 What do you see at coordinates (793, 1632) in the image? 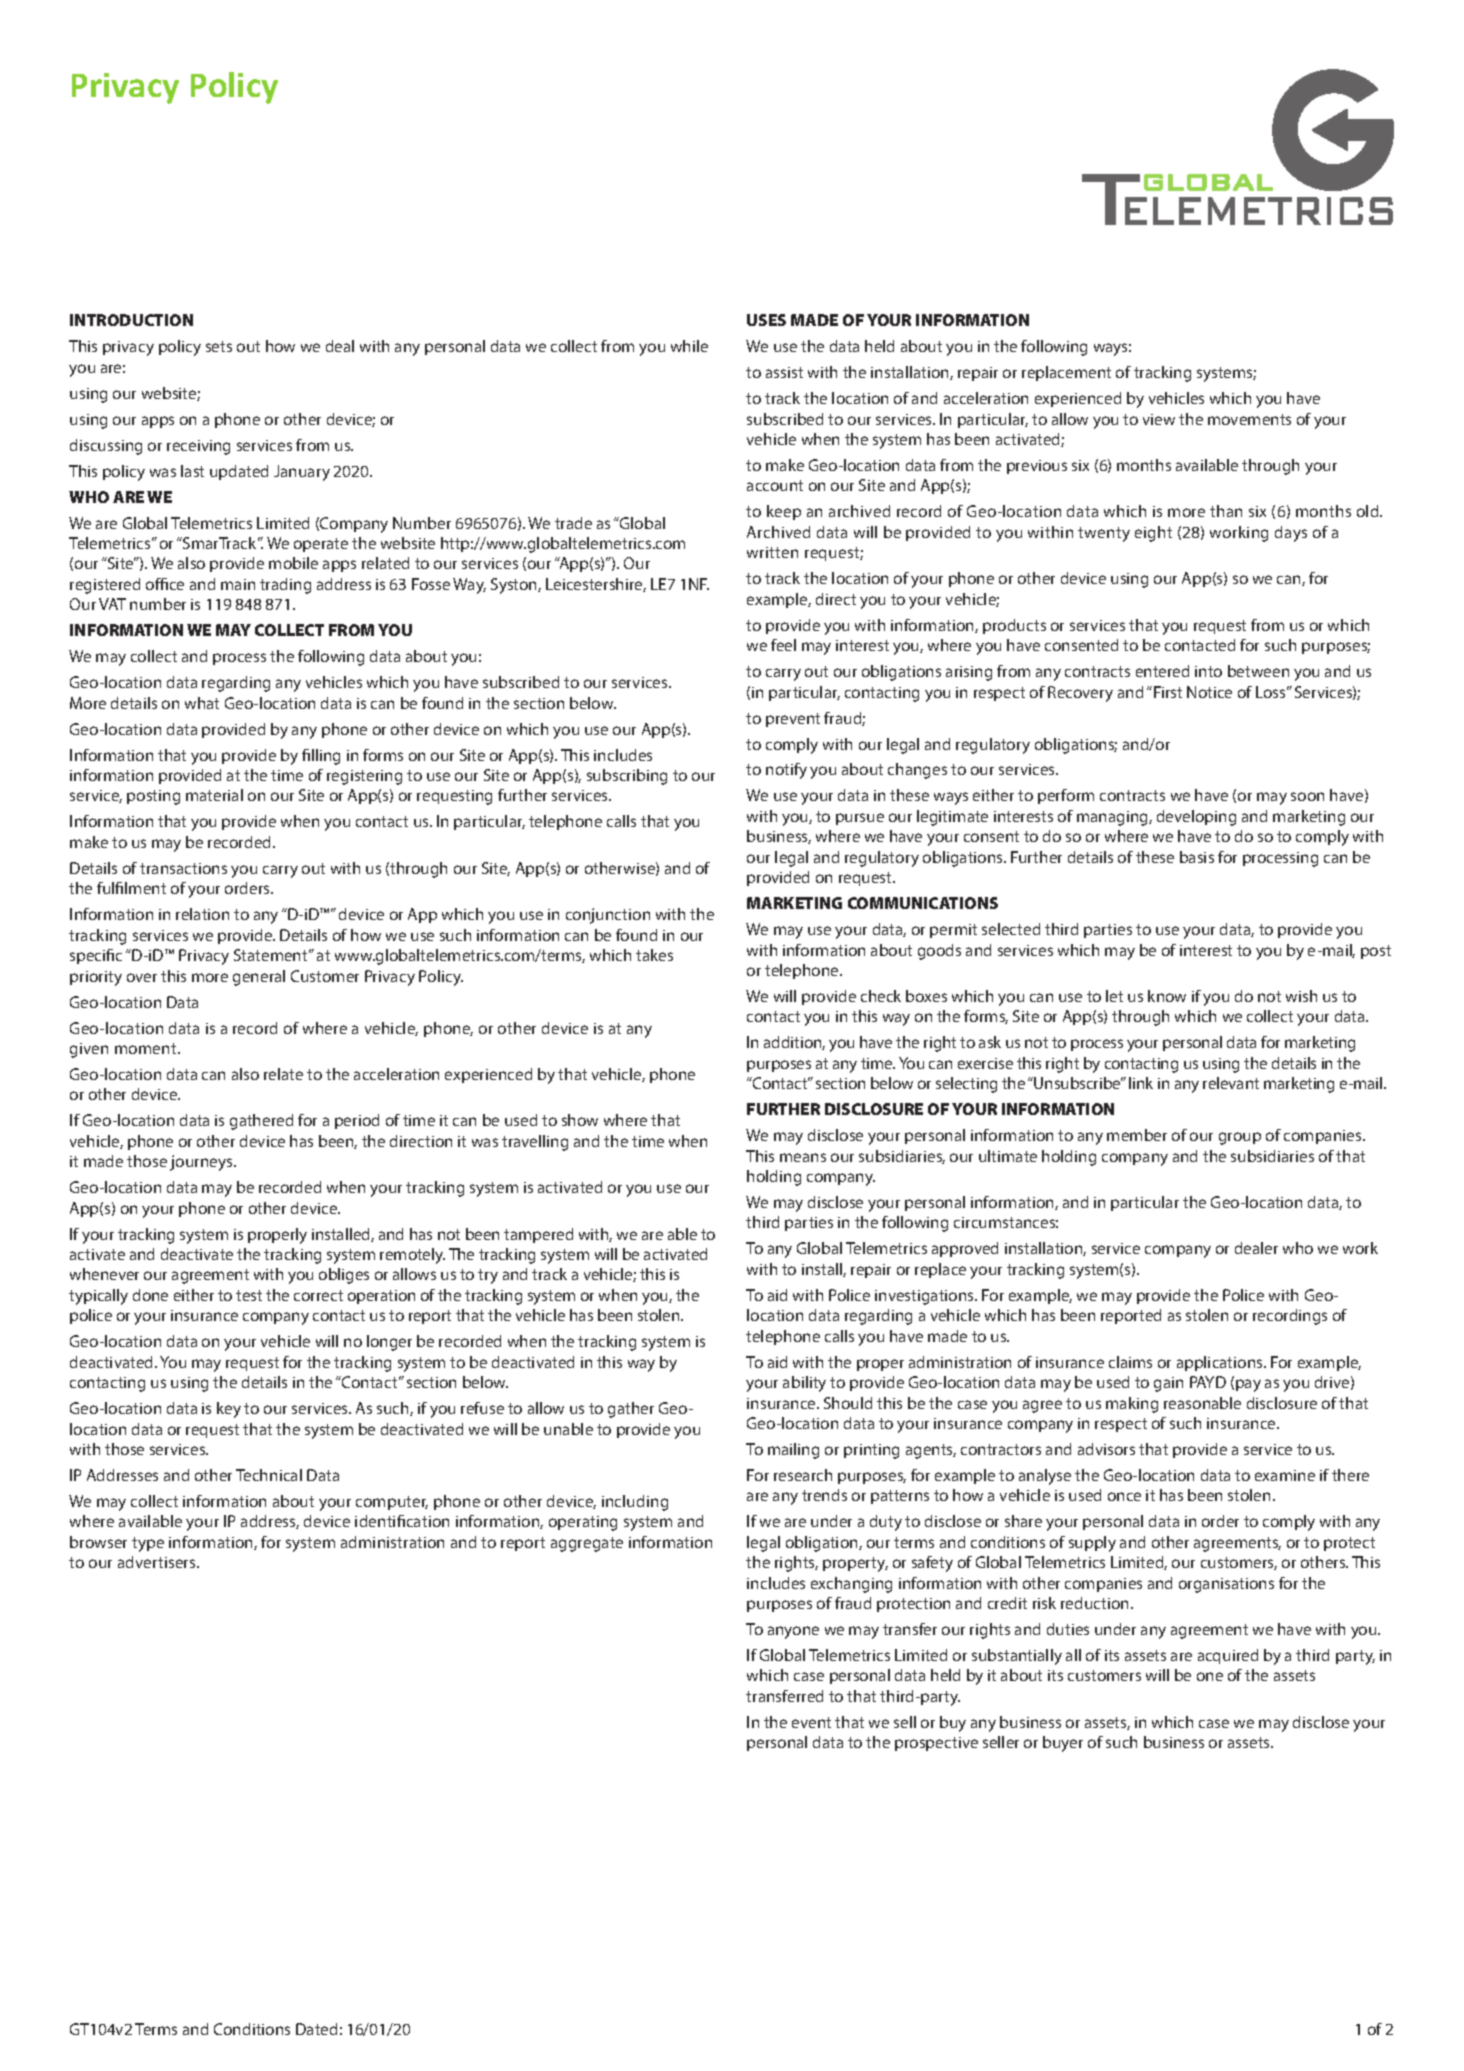
I see `anyone` at bounding box center [793, 1632].
